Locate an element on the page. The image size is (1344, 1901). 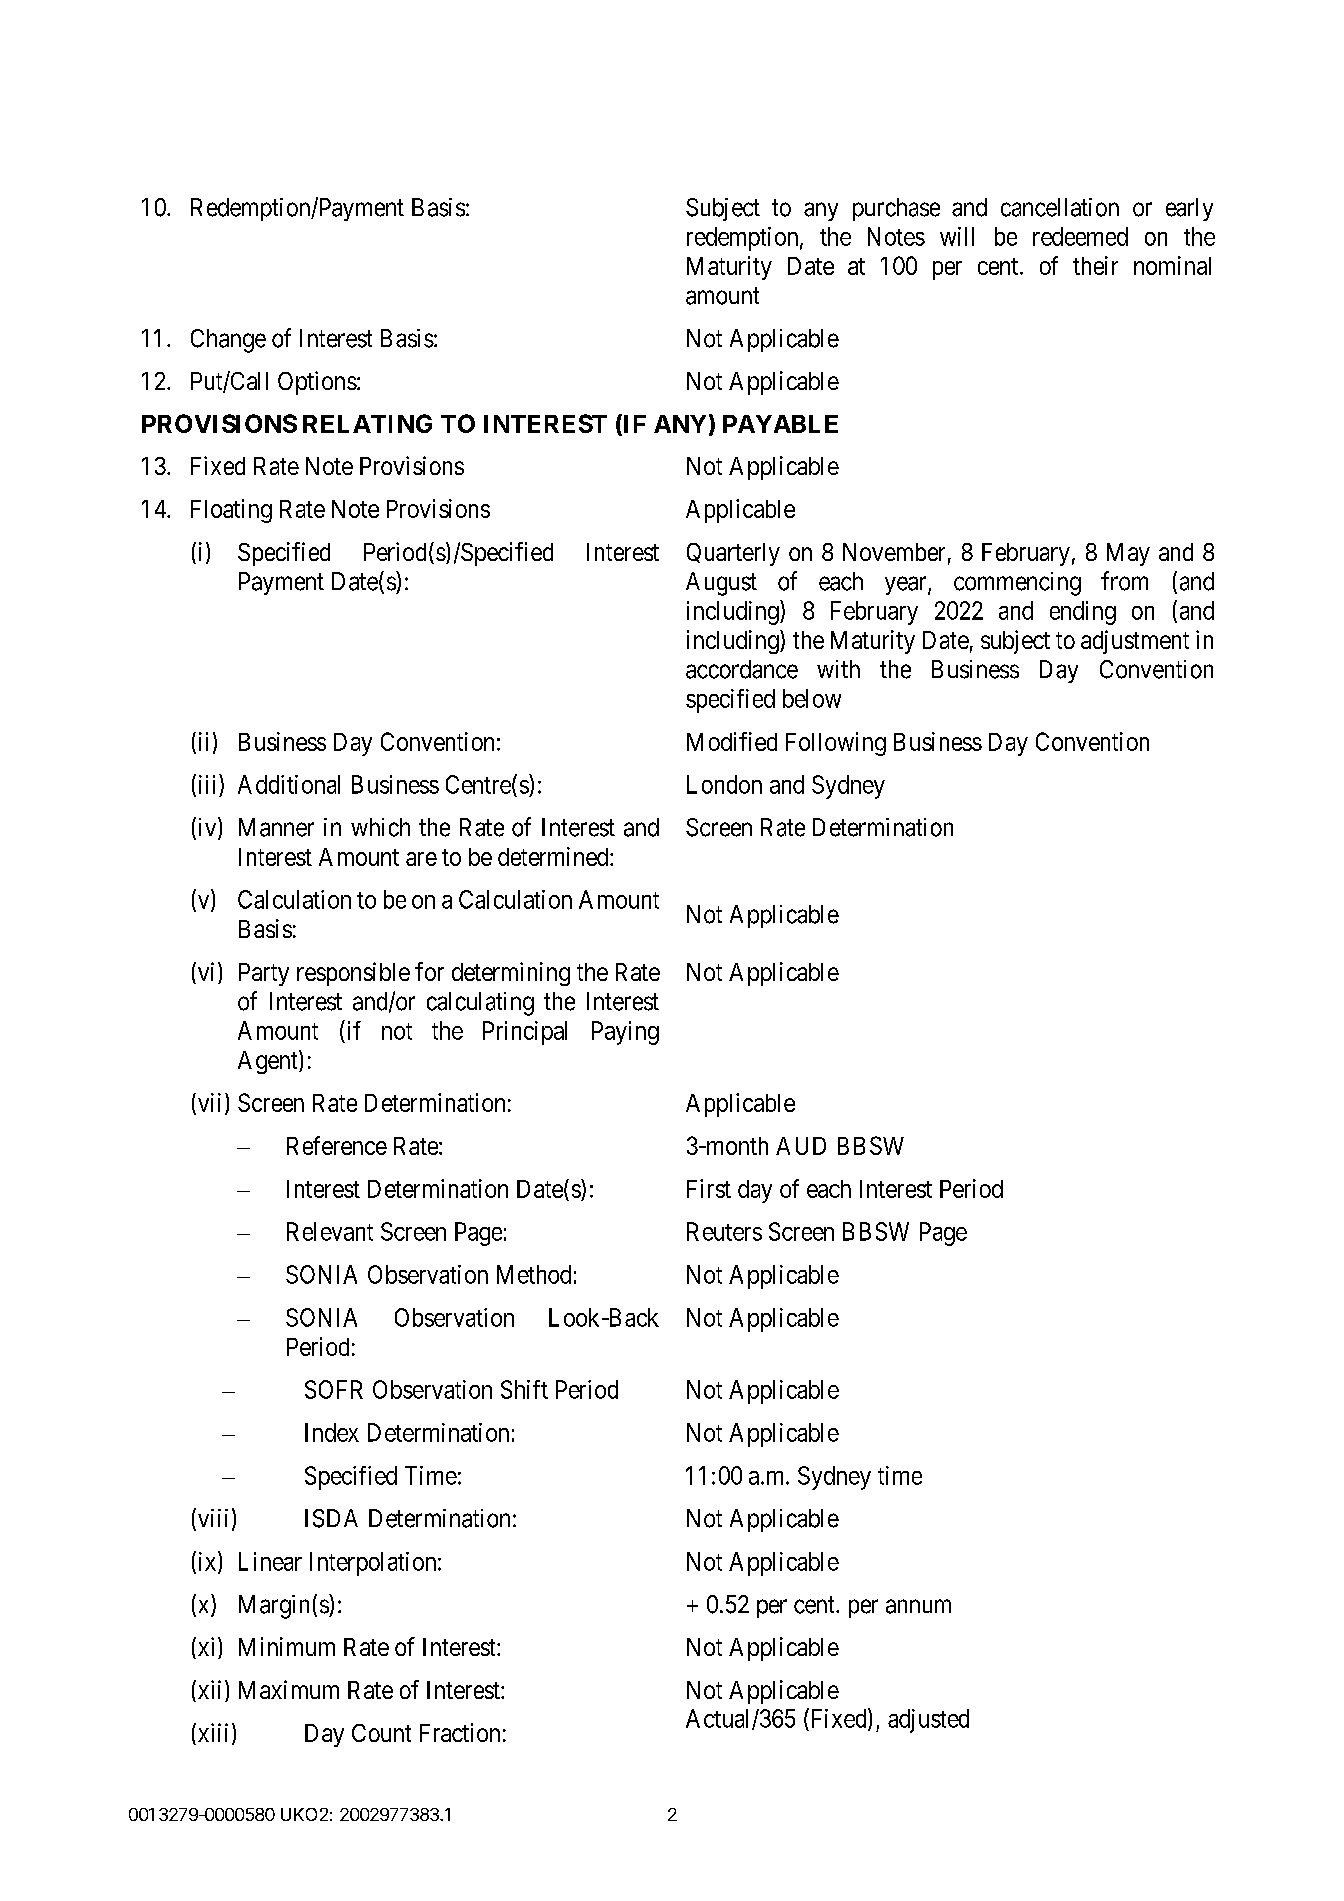
purchase is located at coordinates (896, 209).
